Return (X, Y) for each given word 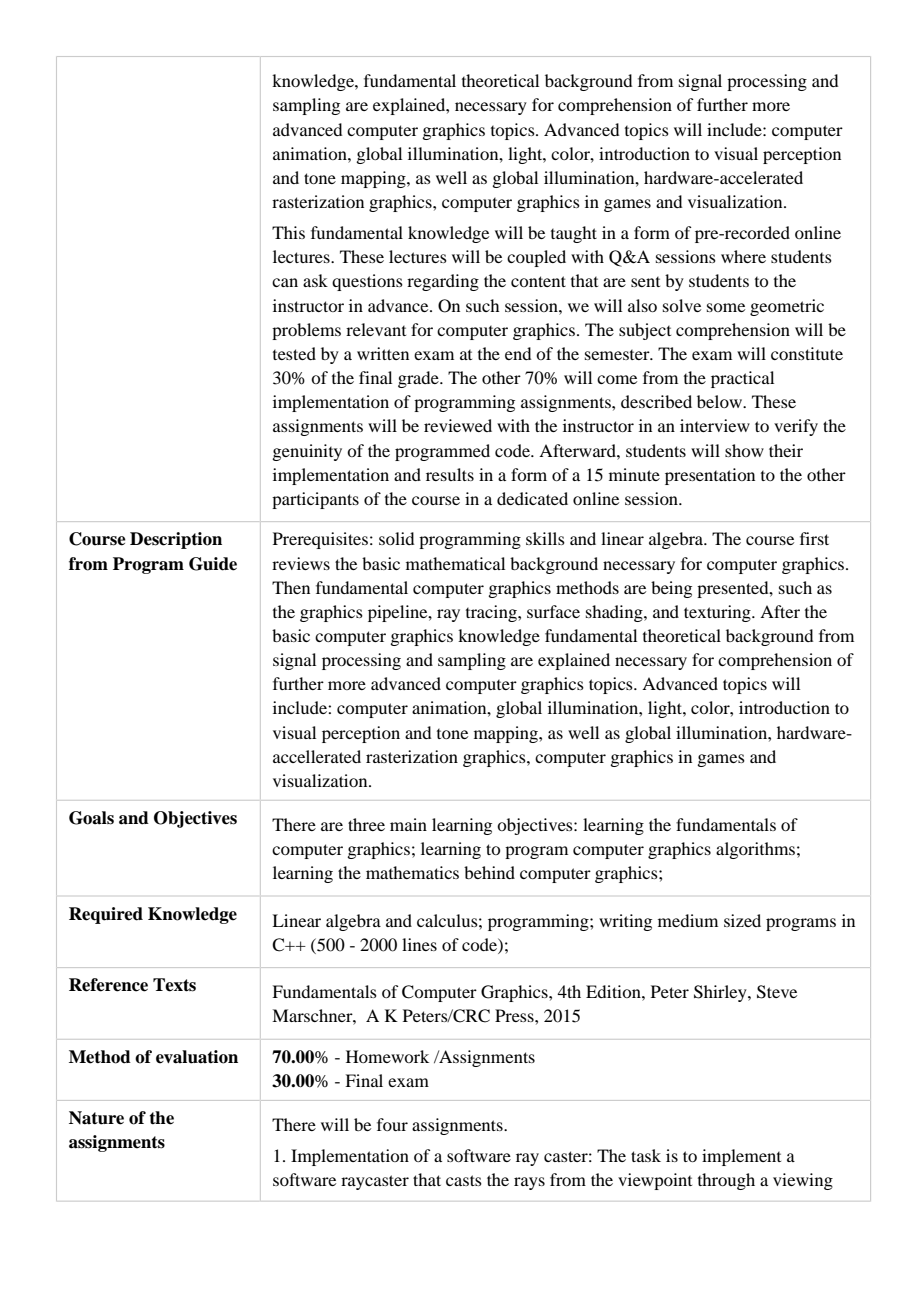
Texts (174, 985)
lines (419, 944)
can (285, 282)
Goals (91, 818)
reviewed (458, 425)
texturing (718, 613)
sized (742, 920)
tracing (492, 613)
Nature (96, 1118)
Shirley (721, 993)
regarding (443, 282)
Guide (213, 564)
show (744, 450)
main (408, 824)
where (743, 256)
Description (176, 540)
